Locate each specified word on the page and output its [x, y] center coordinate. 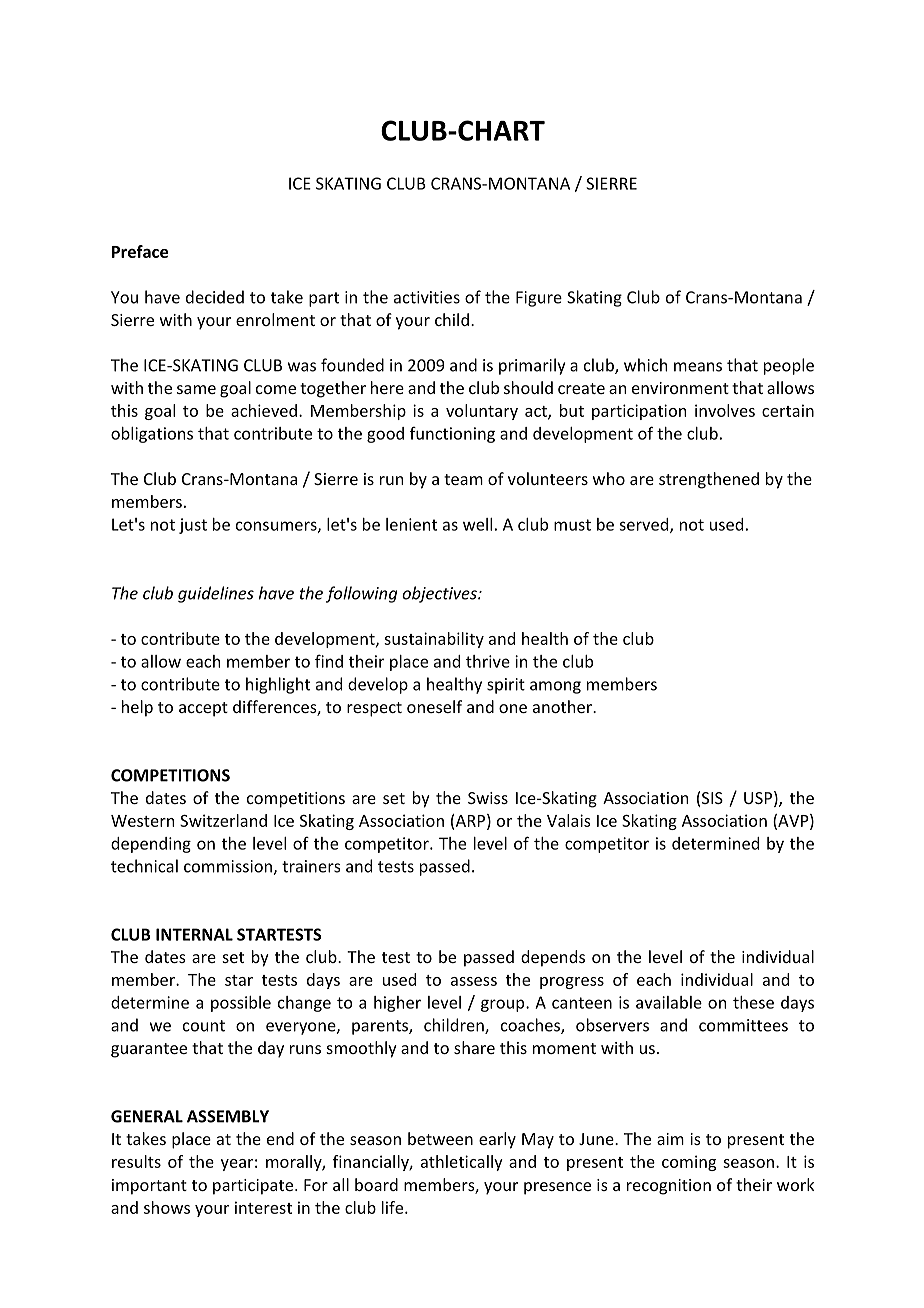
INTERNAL [194, 934]
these [753, 1002]
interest [263, 1207]
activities [427, 297]
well [477, 524]
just [193, 526]
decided [215, 297]
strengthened [709, 480]
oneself [434, 706]
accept [203, 709]
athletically [462, 1163]
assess [474, 981]
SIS [712, 798]
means [698, 367]
